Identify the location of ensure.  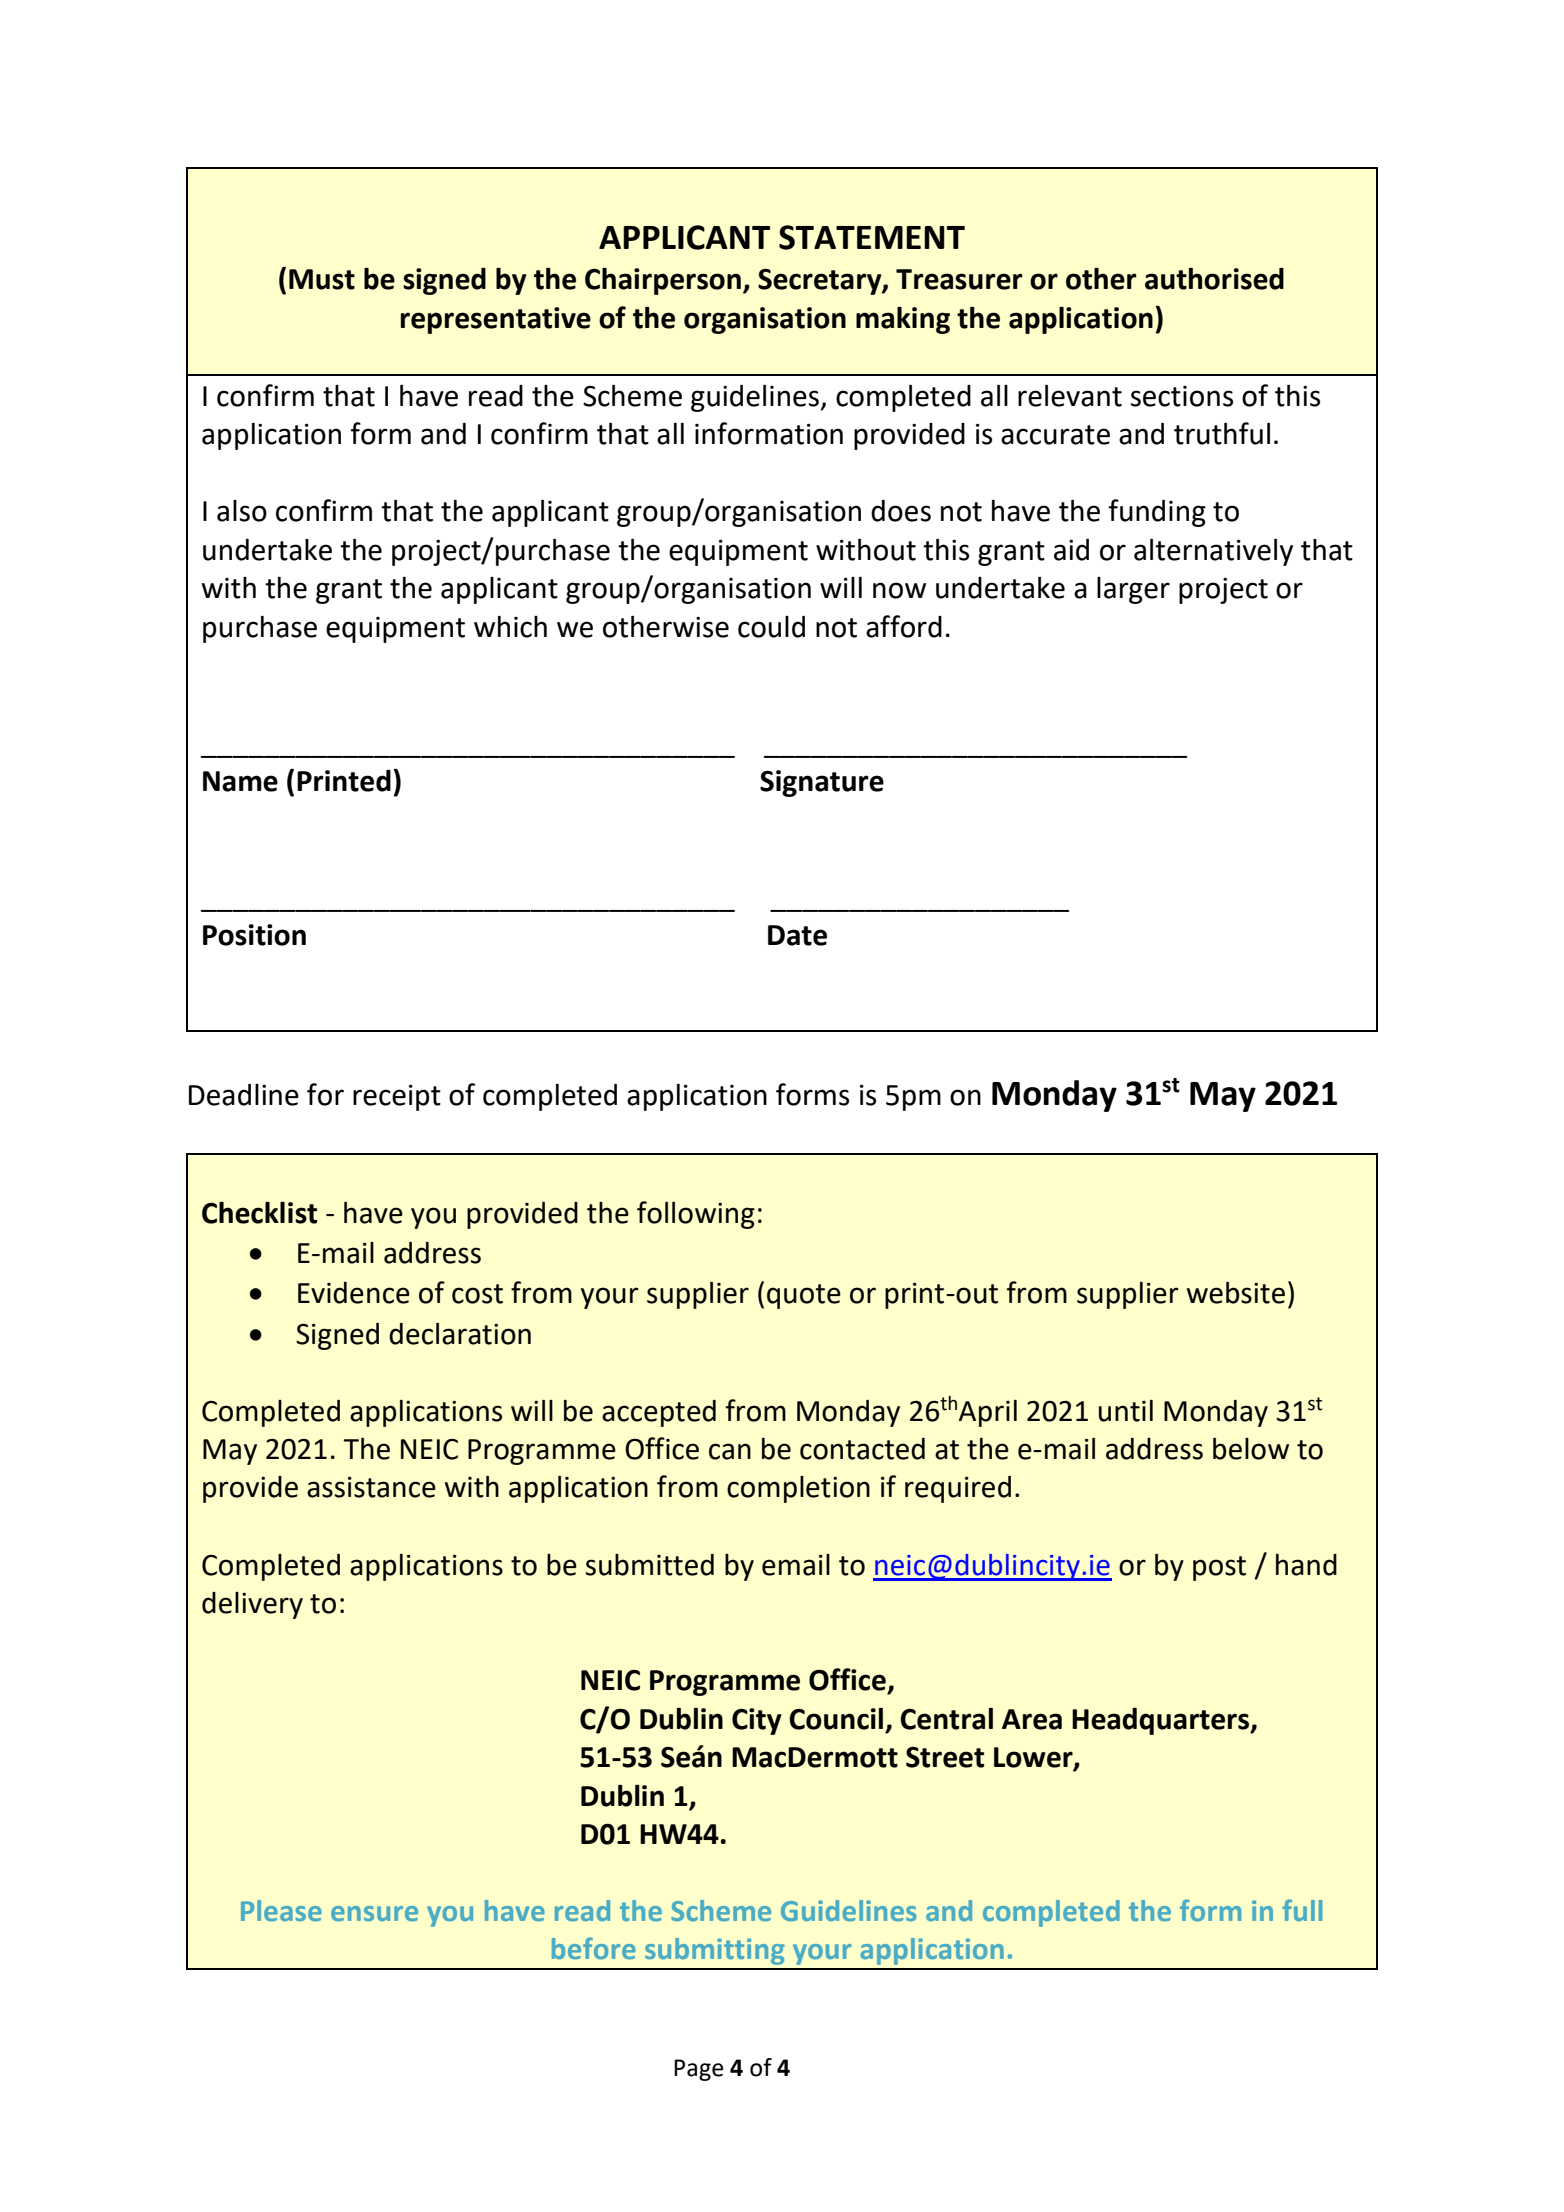
(374, 1913).
